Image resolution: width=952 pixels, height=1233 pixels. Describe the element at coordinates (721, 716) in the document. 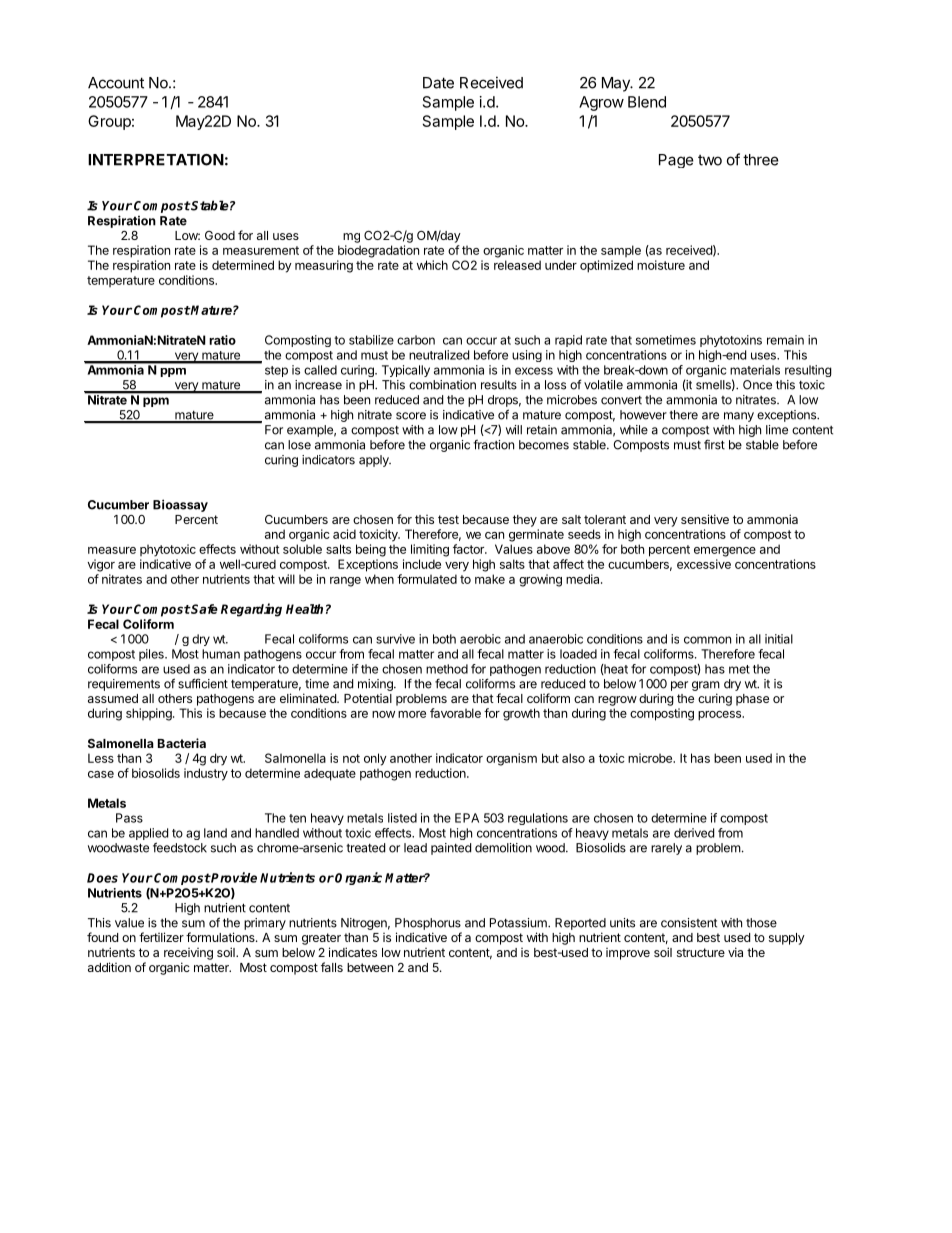

I see `process` at that location.
